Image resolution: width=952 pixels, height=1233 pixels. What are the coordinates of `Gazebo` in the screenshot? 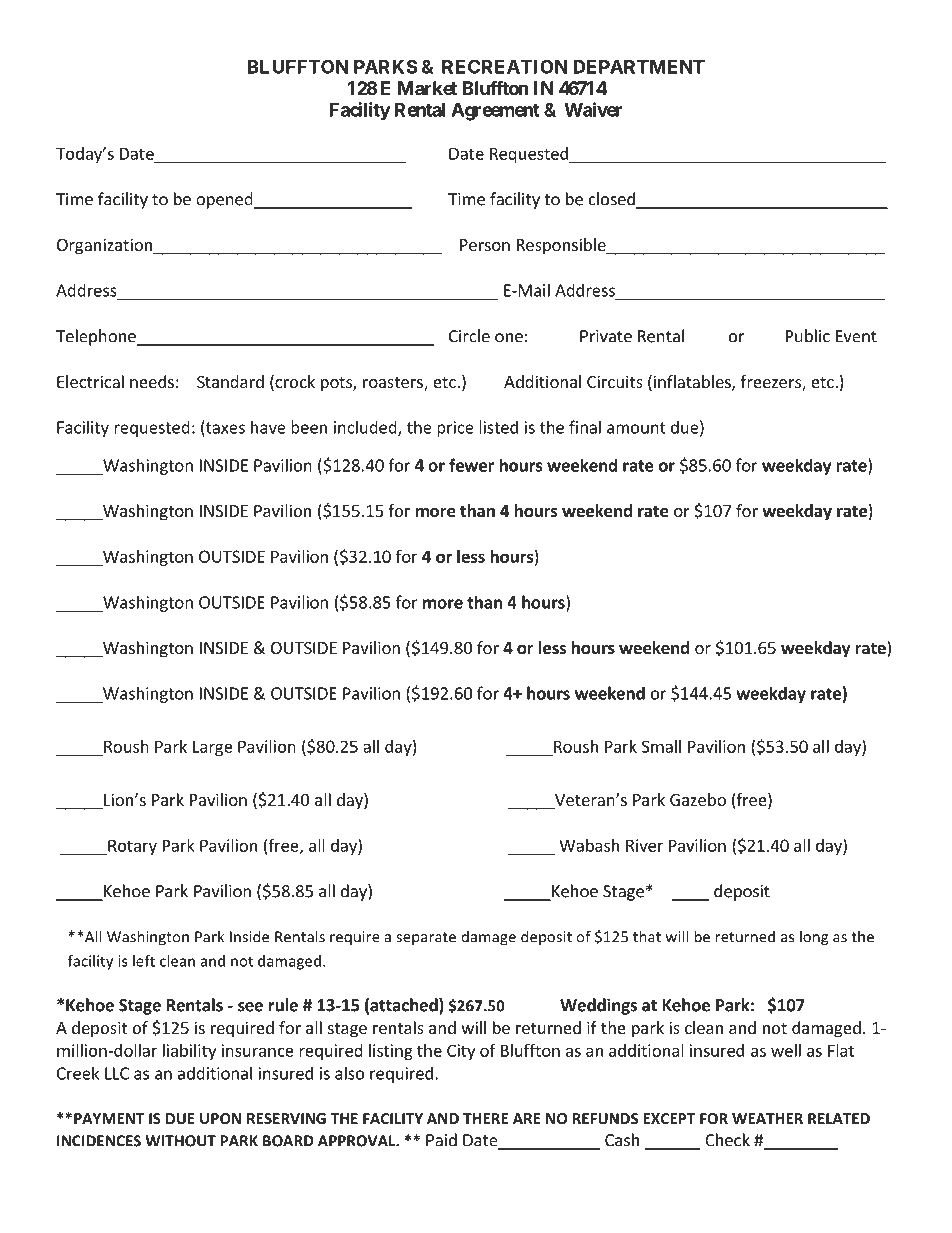 It's located at (698, 799).
